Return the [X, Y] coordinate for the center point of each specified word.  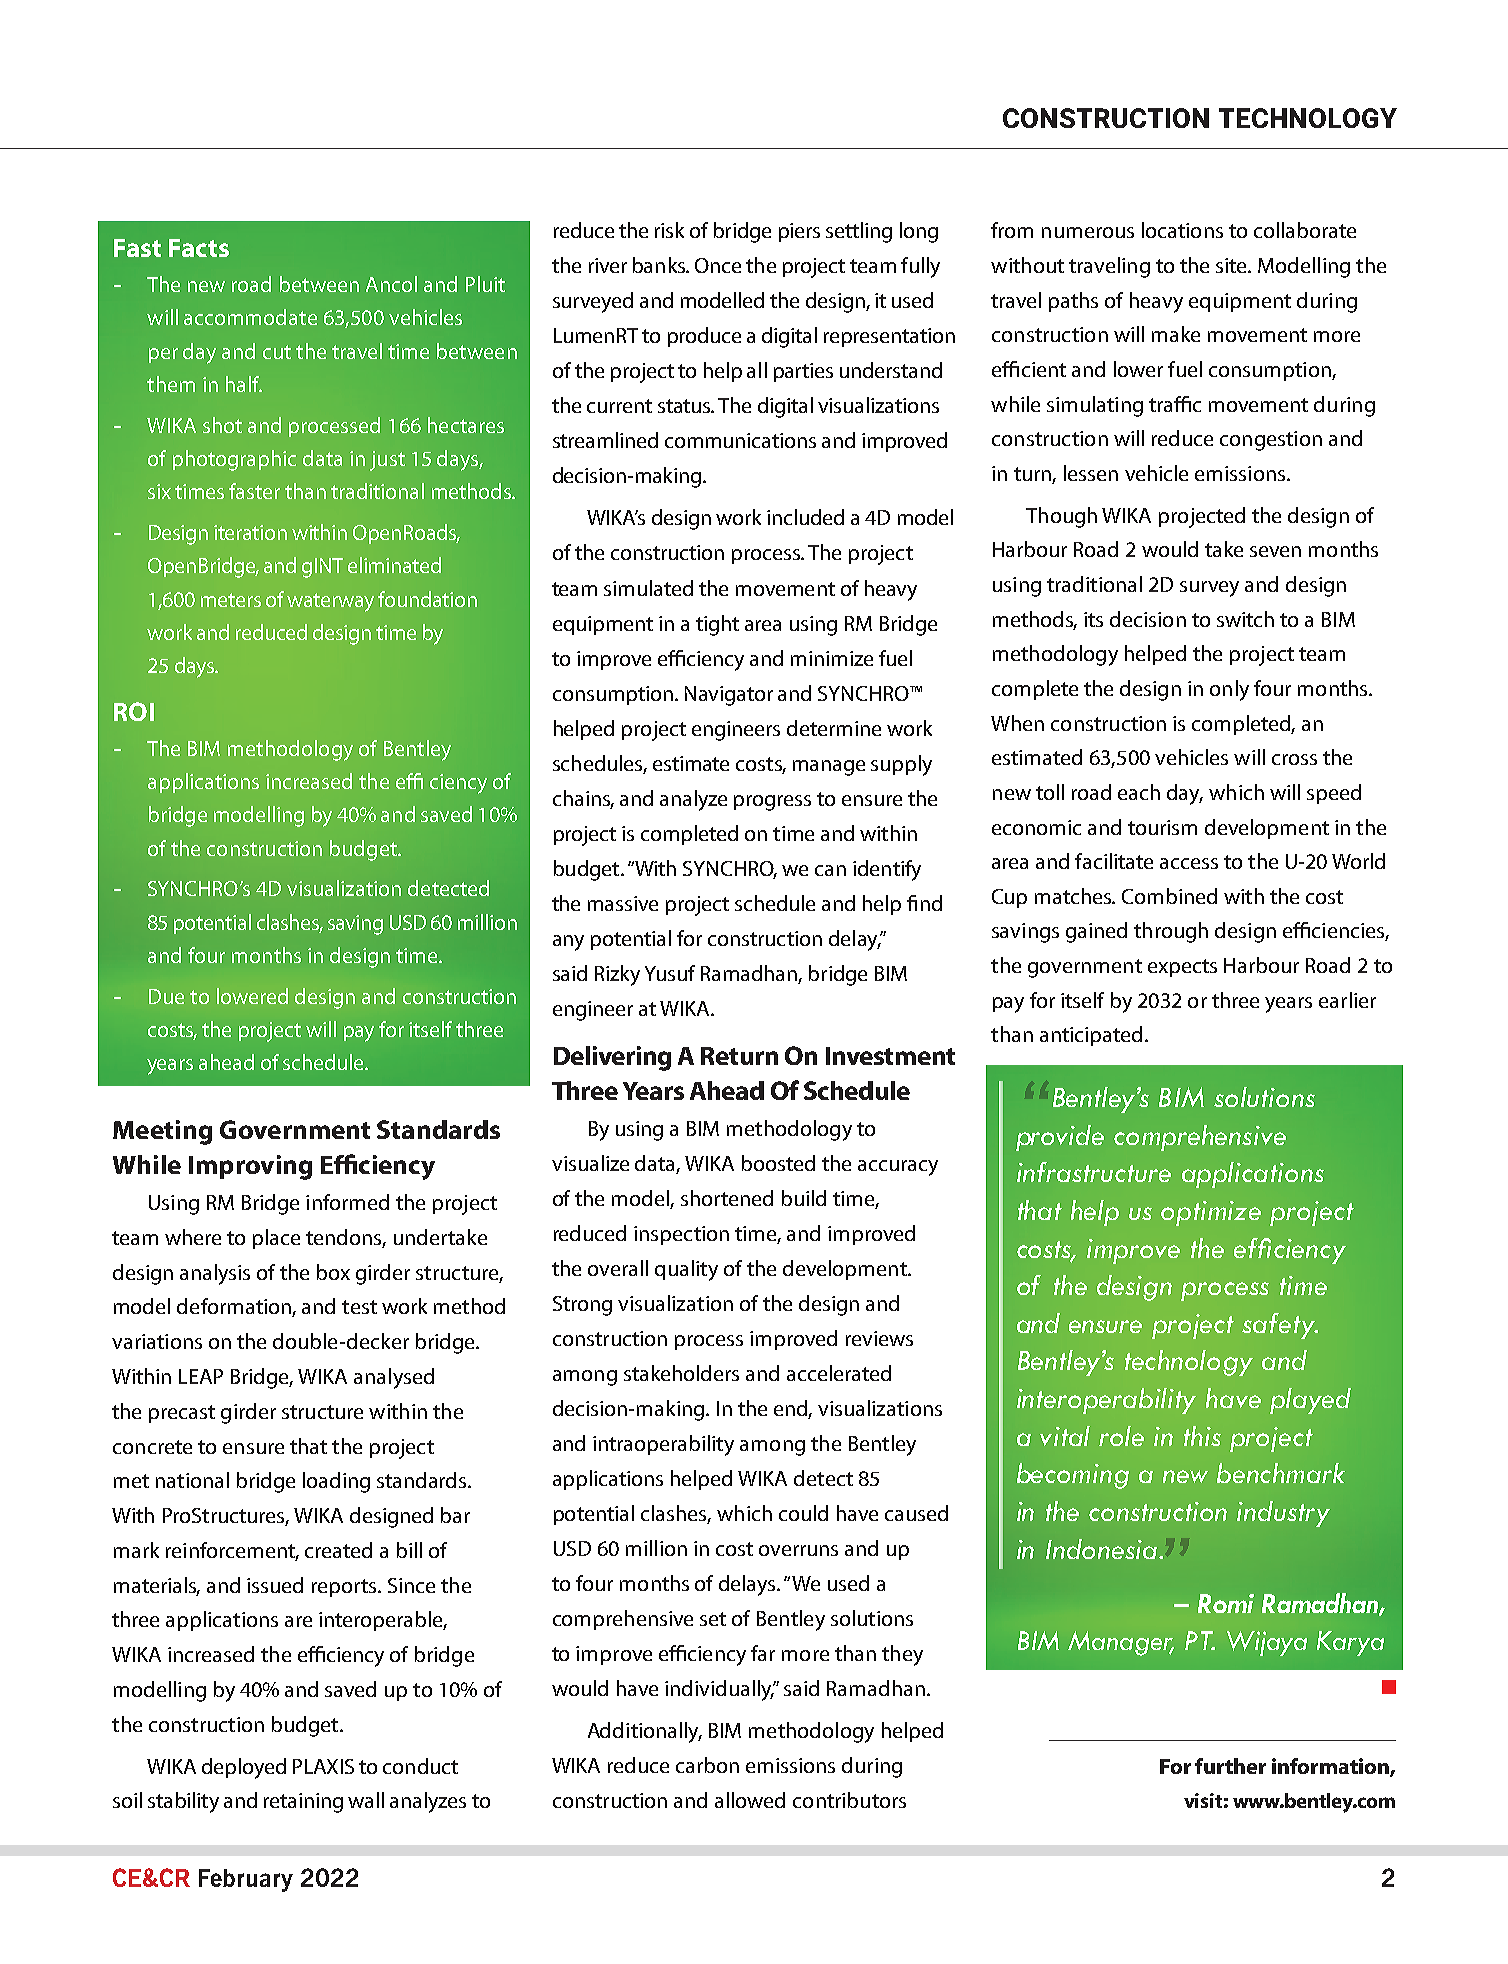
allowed [750, 1800]
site [1233, 265]
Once [718, 265]
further [1230, 1766]
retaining [303, 1803]
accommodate [250, 317]
